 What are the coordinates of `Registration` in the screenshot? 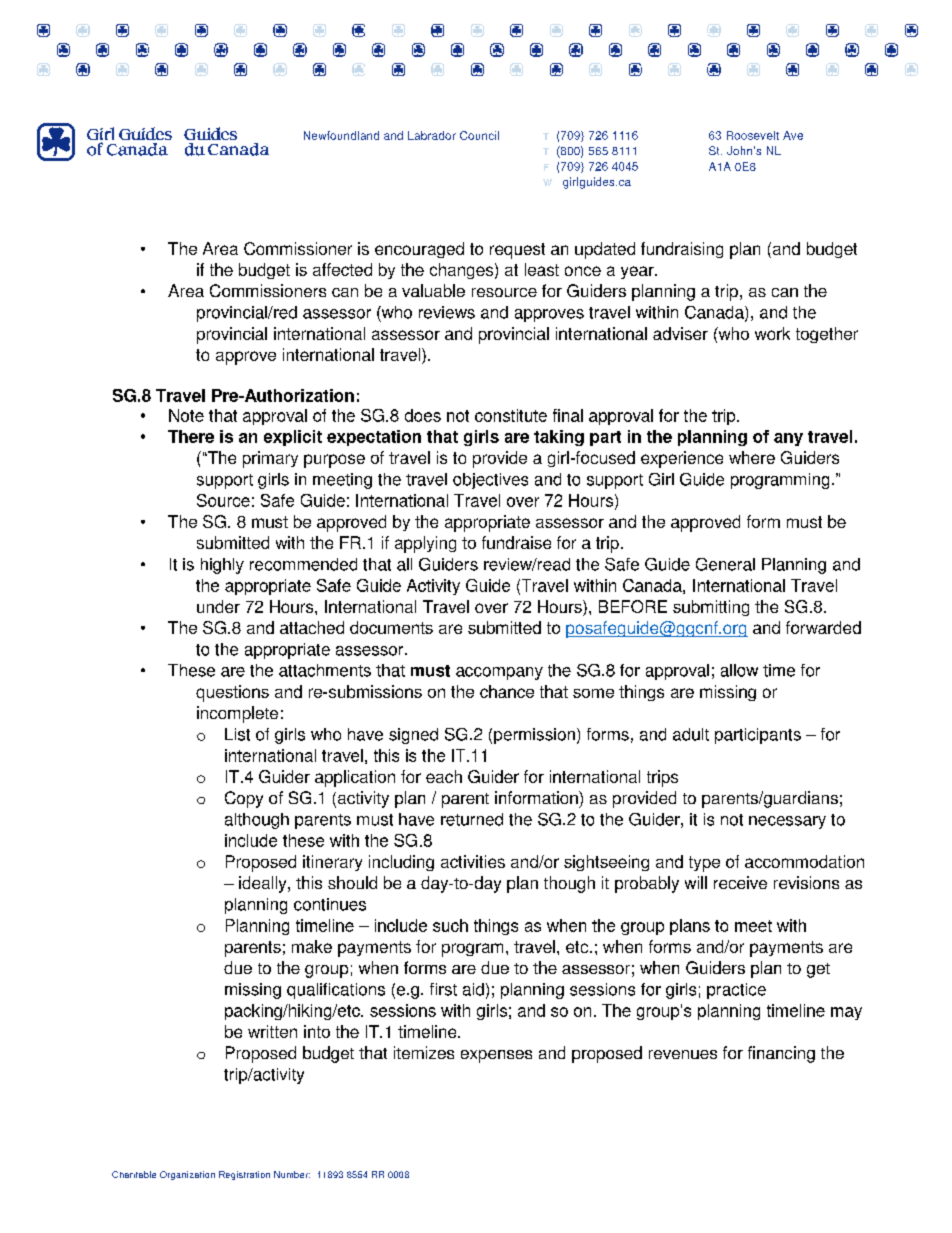 It's located at (244, 1175).
